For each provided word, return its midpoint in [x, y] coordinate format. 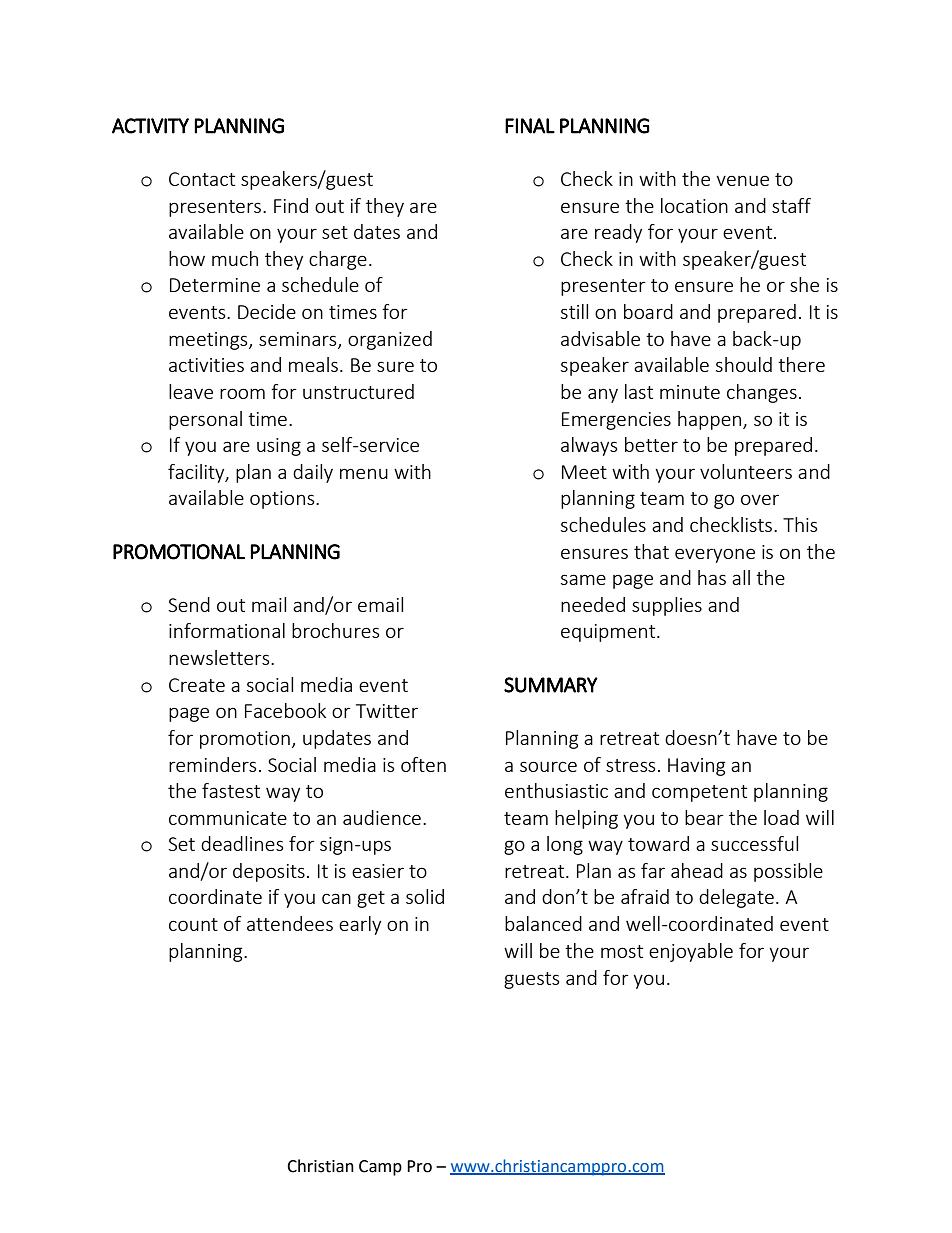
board [648, 311]
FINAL [530, 126]
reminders [212, 764]
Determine [215, 285]
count [193, 924]
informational [227, 630]
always [589, 446]
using [279, 447]
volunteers [746, 471]
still [574, 311]
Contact [202, 179]
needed [593, 604]
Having [696, 767]
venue [742, 180]
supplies [667, 606]
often [423, 764]
